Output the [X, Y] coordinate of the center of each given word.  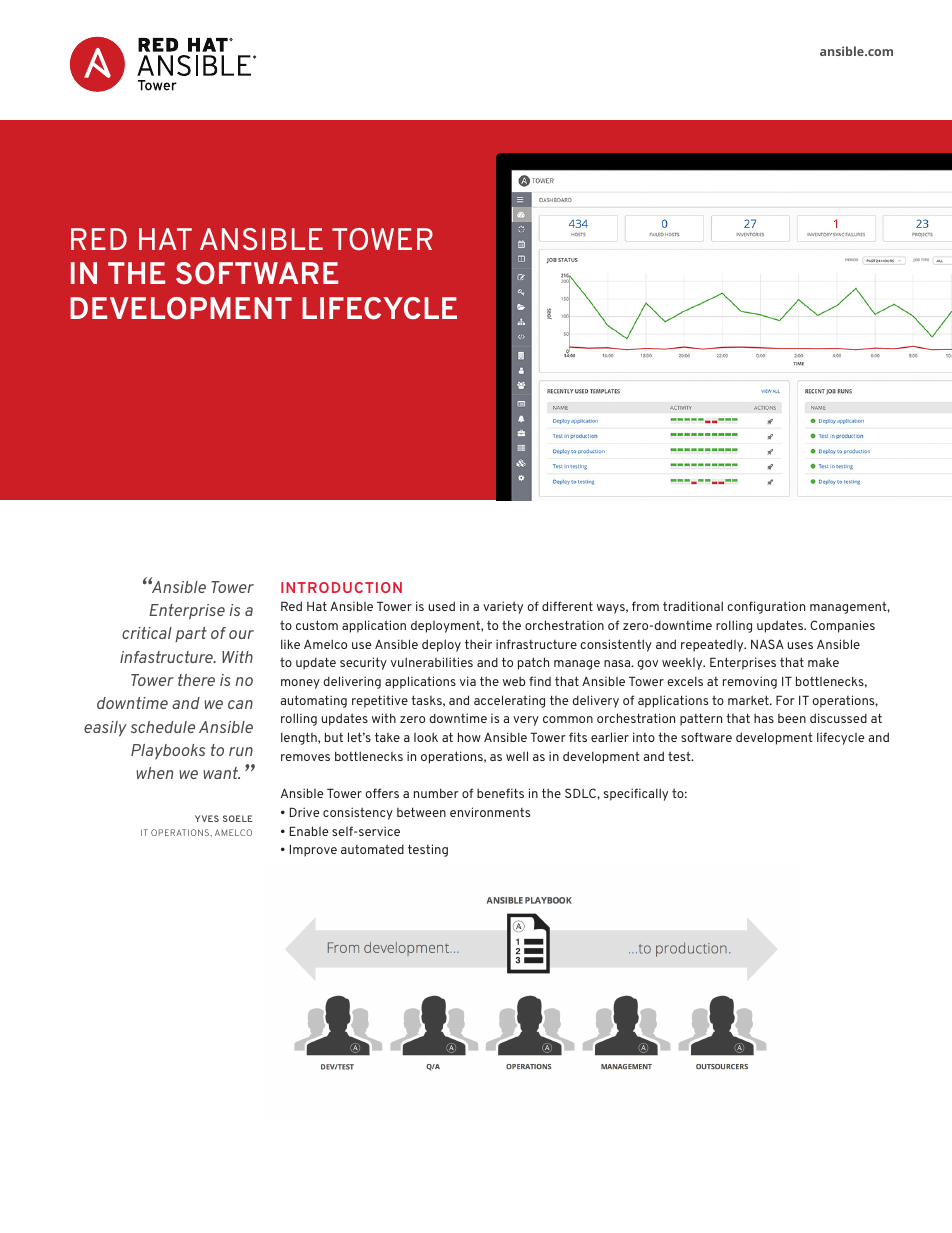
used [442, 606]
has [764, 718]
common [568, 719]
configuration [766, 607]
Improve [313, 850]
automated [372, 849]
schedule [163, 727]
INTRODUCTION [341, 587]
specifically [636, 794]
